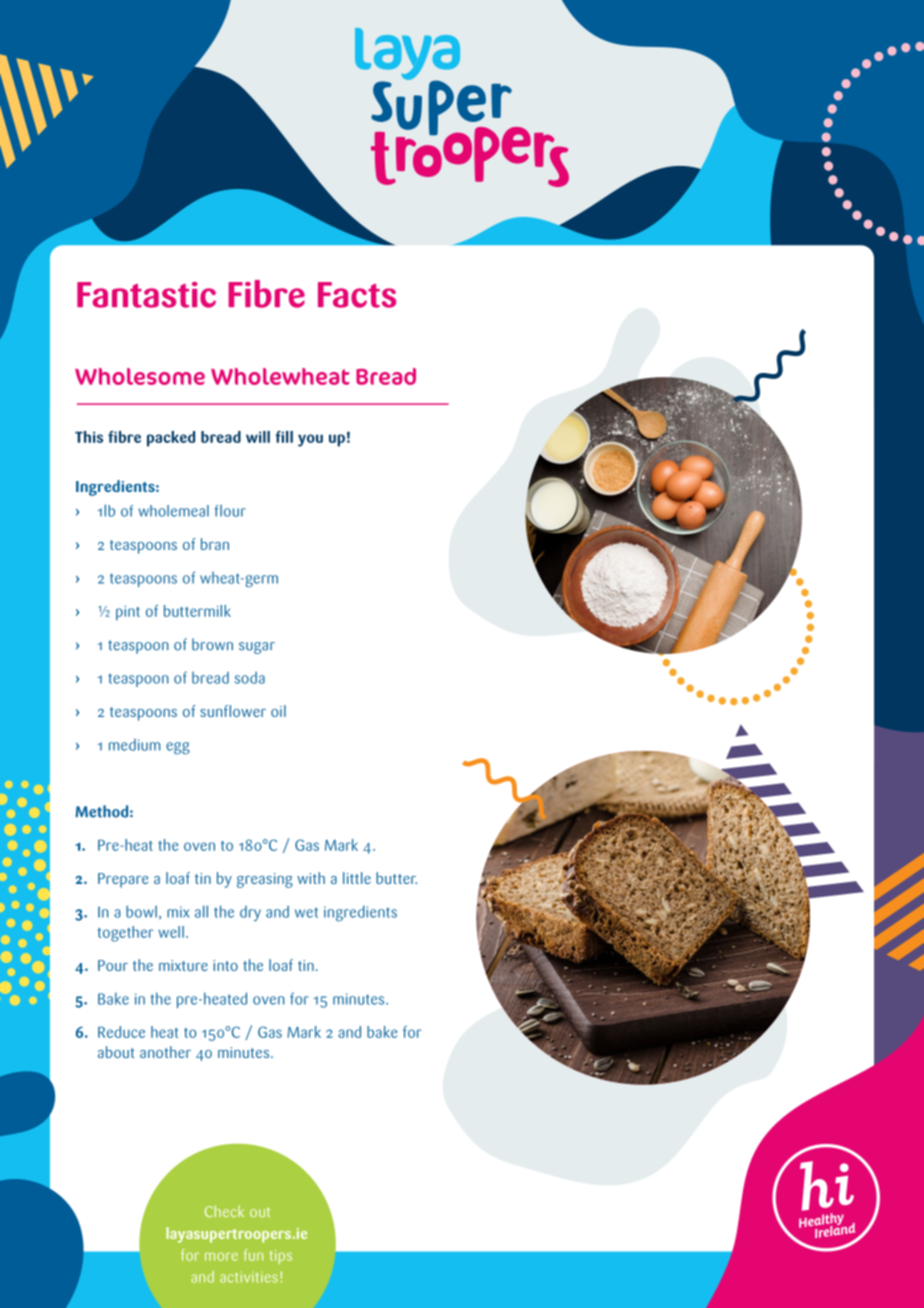 This page has width=924, height=1308. What do you see at coordinates (258, 437) in the page?
I see `will` at bounding box center [258, 437].
